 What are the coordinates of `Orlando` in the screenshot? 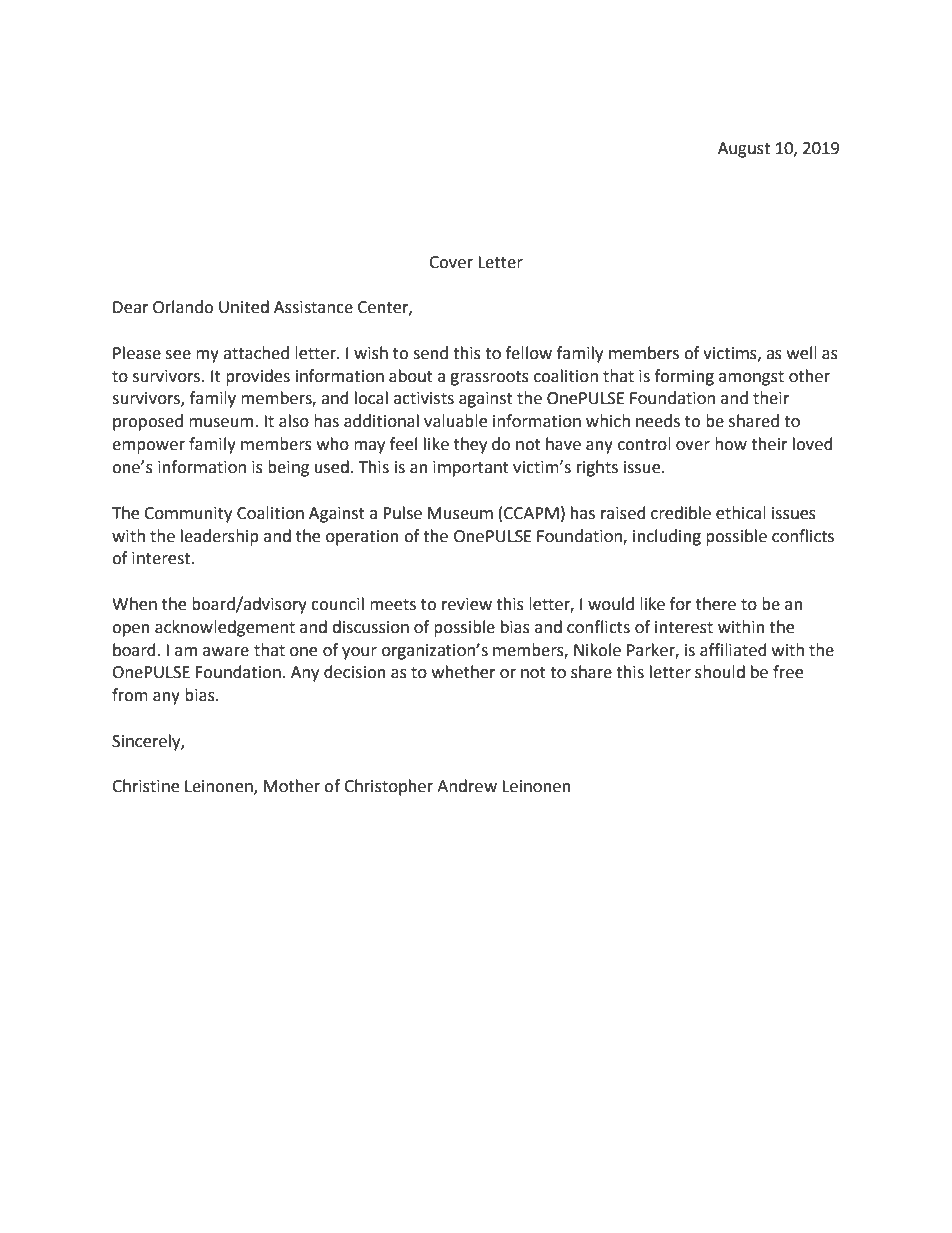 It's located at (183, 307).
